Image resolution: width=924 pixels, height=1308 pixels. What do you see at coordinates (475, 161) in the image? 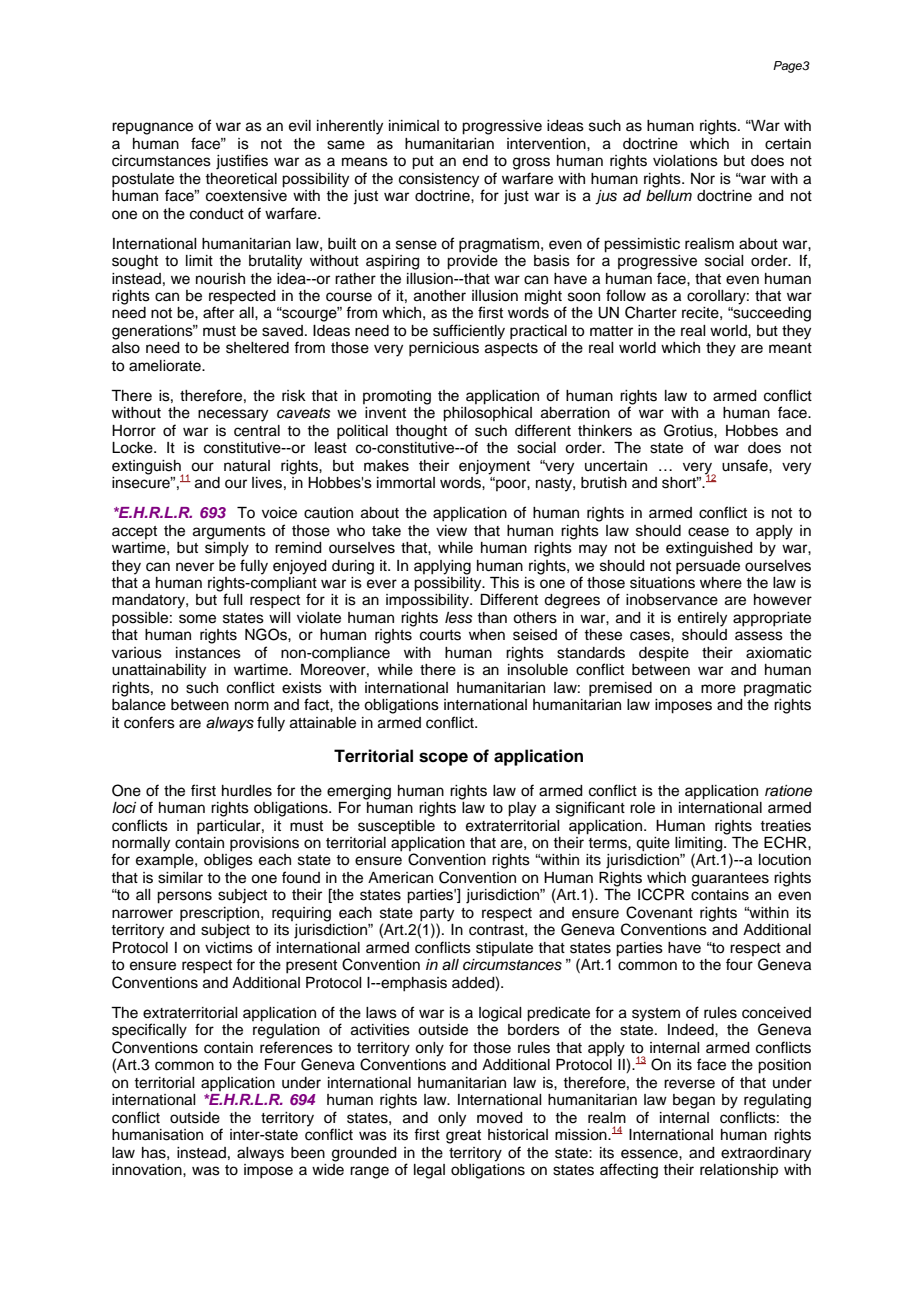
I see `end` at bounding box center [475, 161].
